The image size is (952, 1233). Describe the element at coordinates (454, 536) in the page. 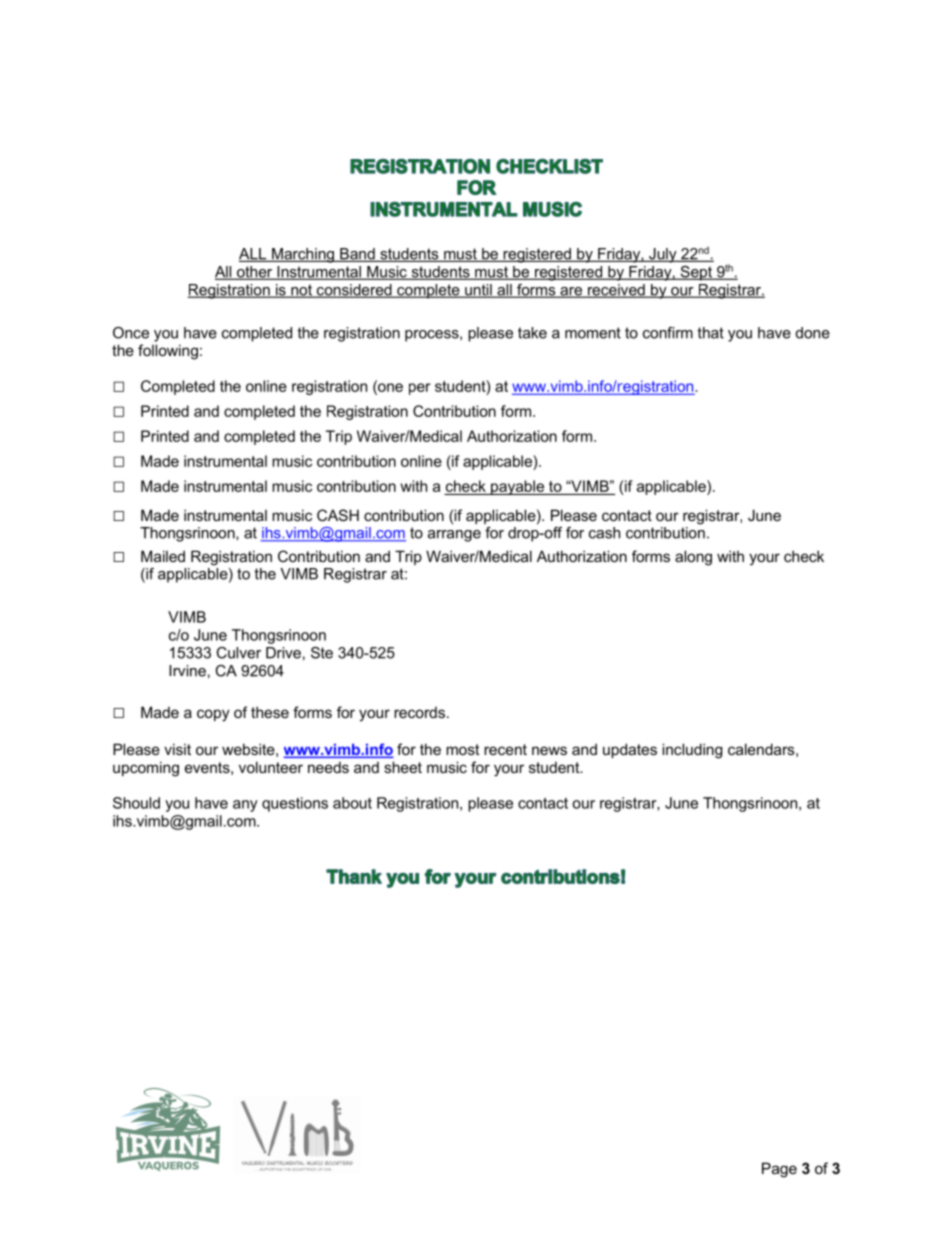

I see `arrange` at that location.
